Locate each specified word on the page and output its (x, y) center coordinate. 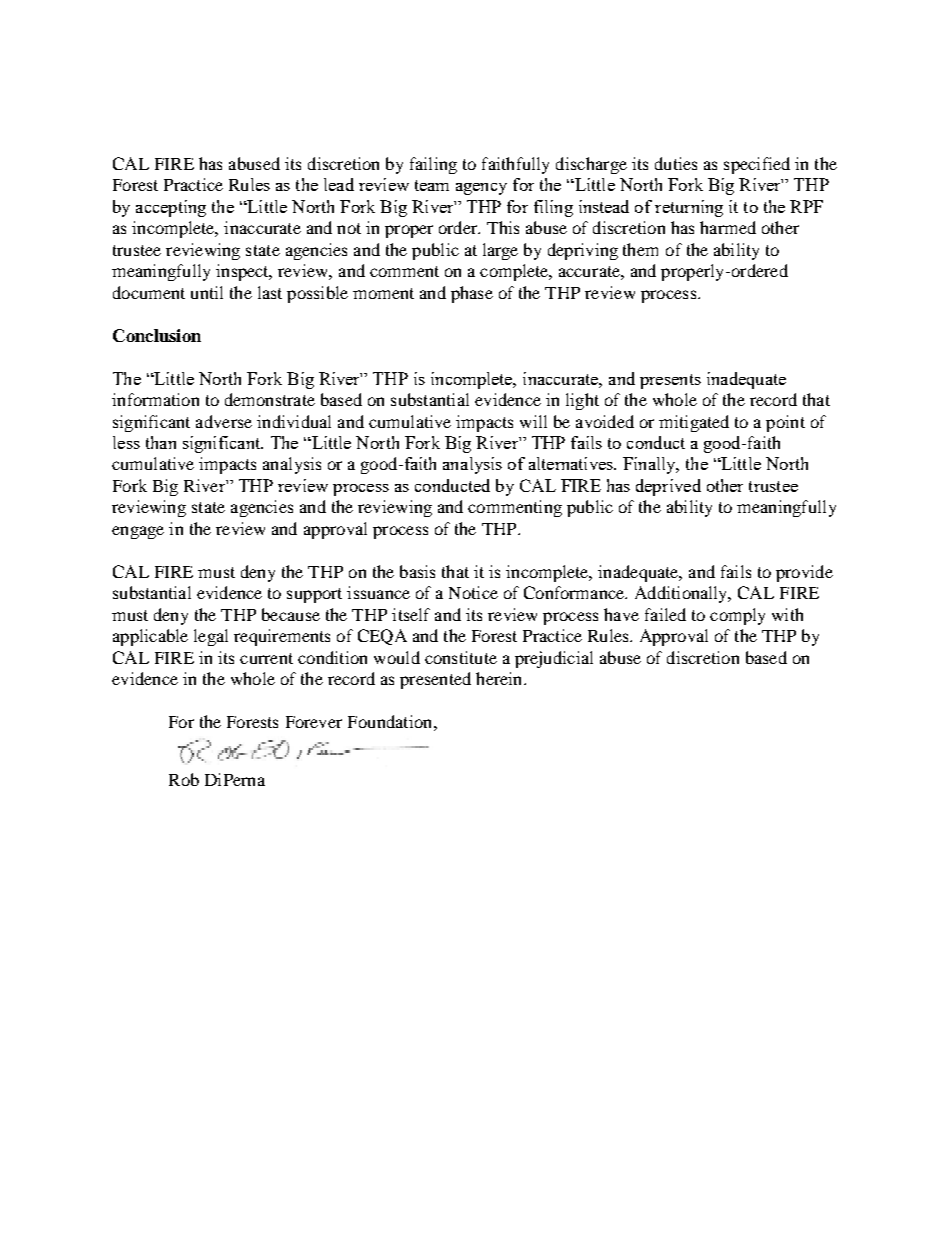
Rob (184, 779)
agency (481, 189)
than (161, 442)
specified (757, 165)
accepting (171, 208)
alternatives (572, 463)
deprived (668, 487)
